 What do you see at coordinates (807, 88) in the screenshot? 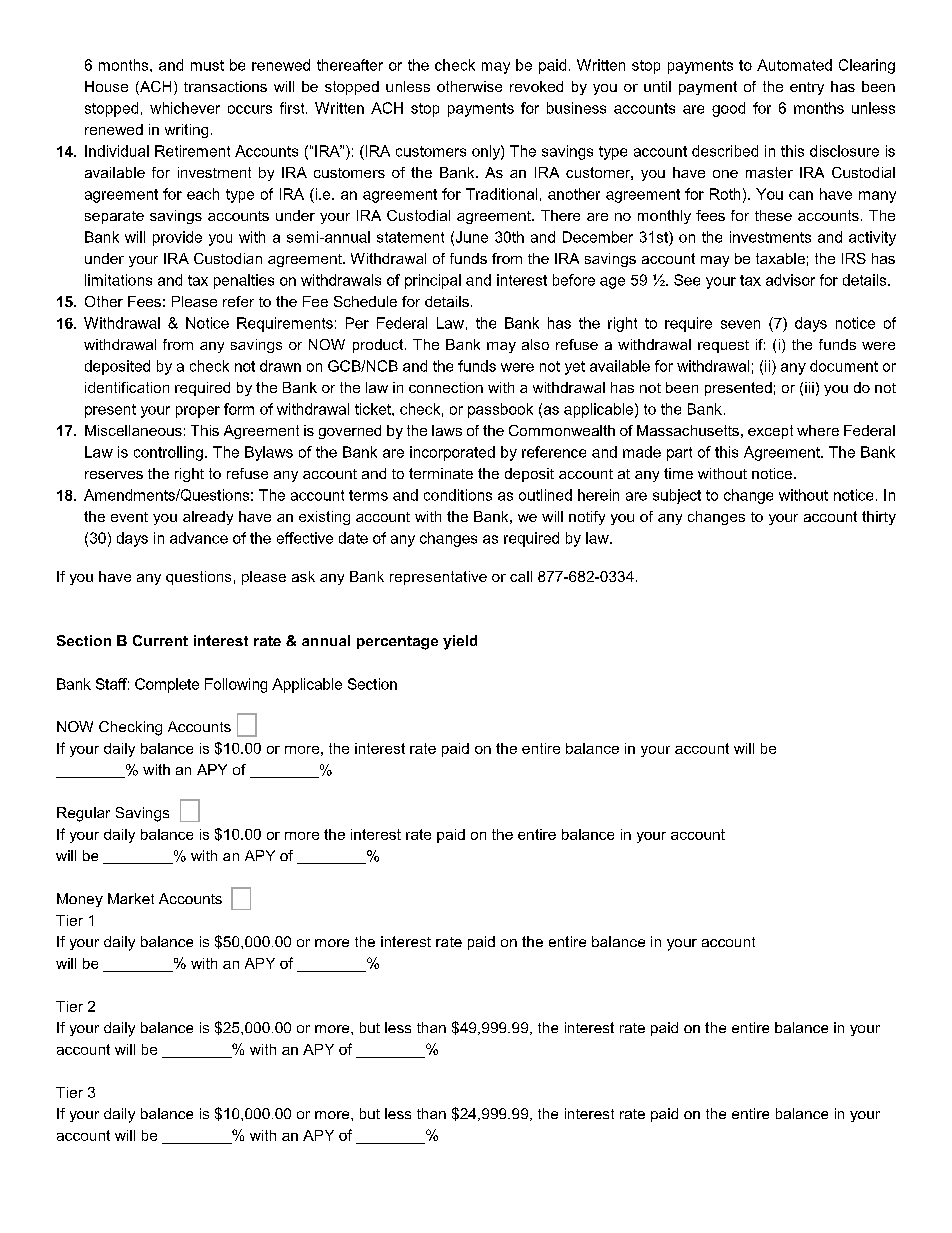
I see `entry` at bounding box center [807, 88].
